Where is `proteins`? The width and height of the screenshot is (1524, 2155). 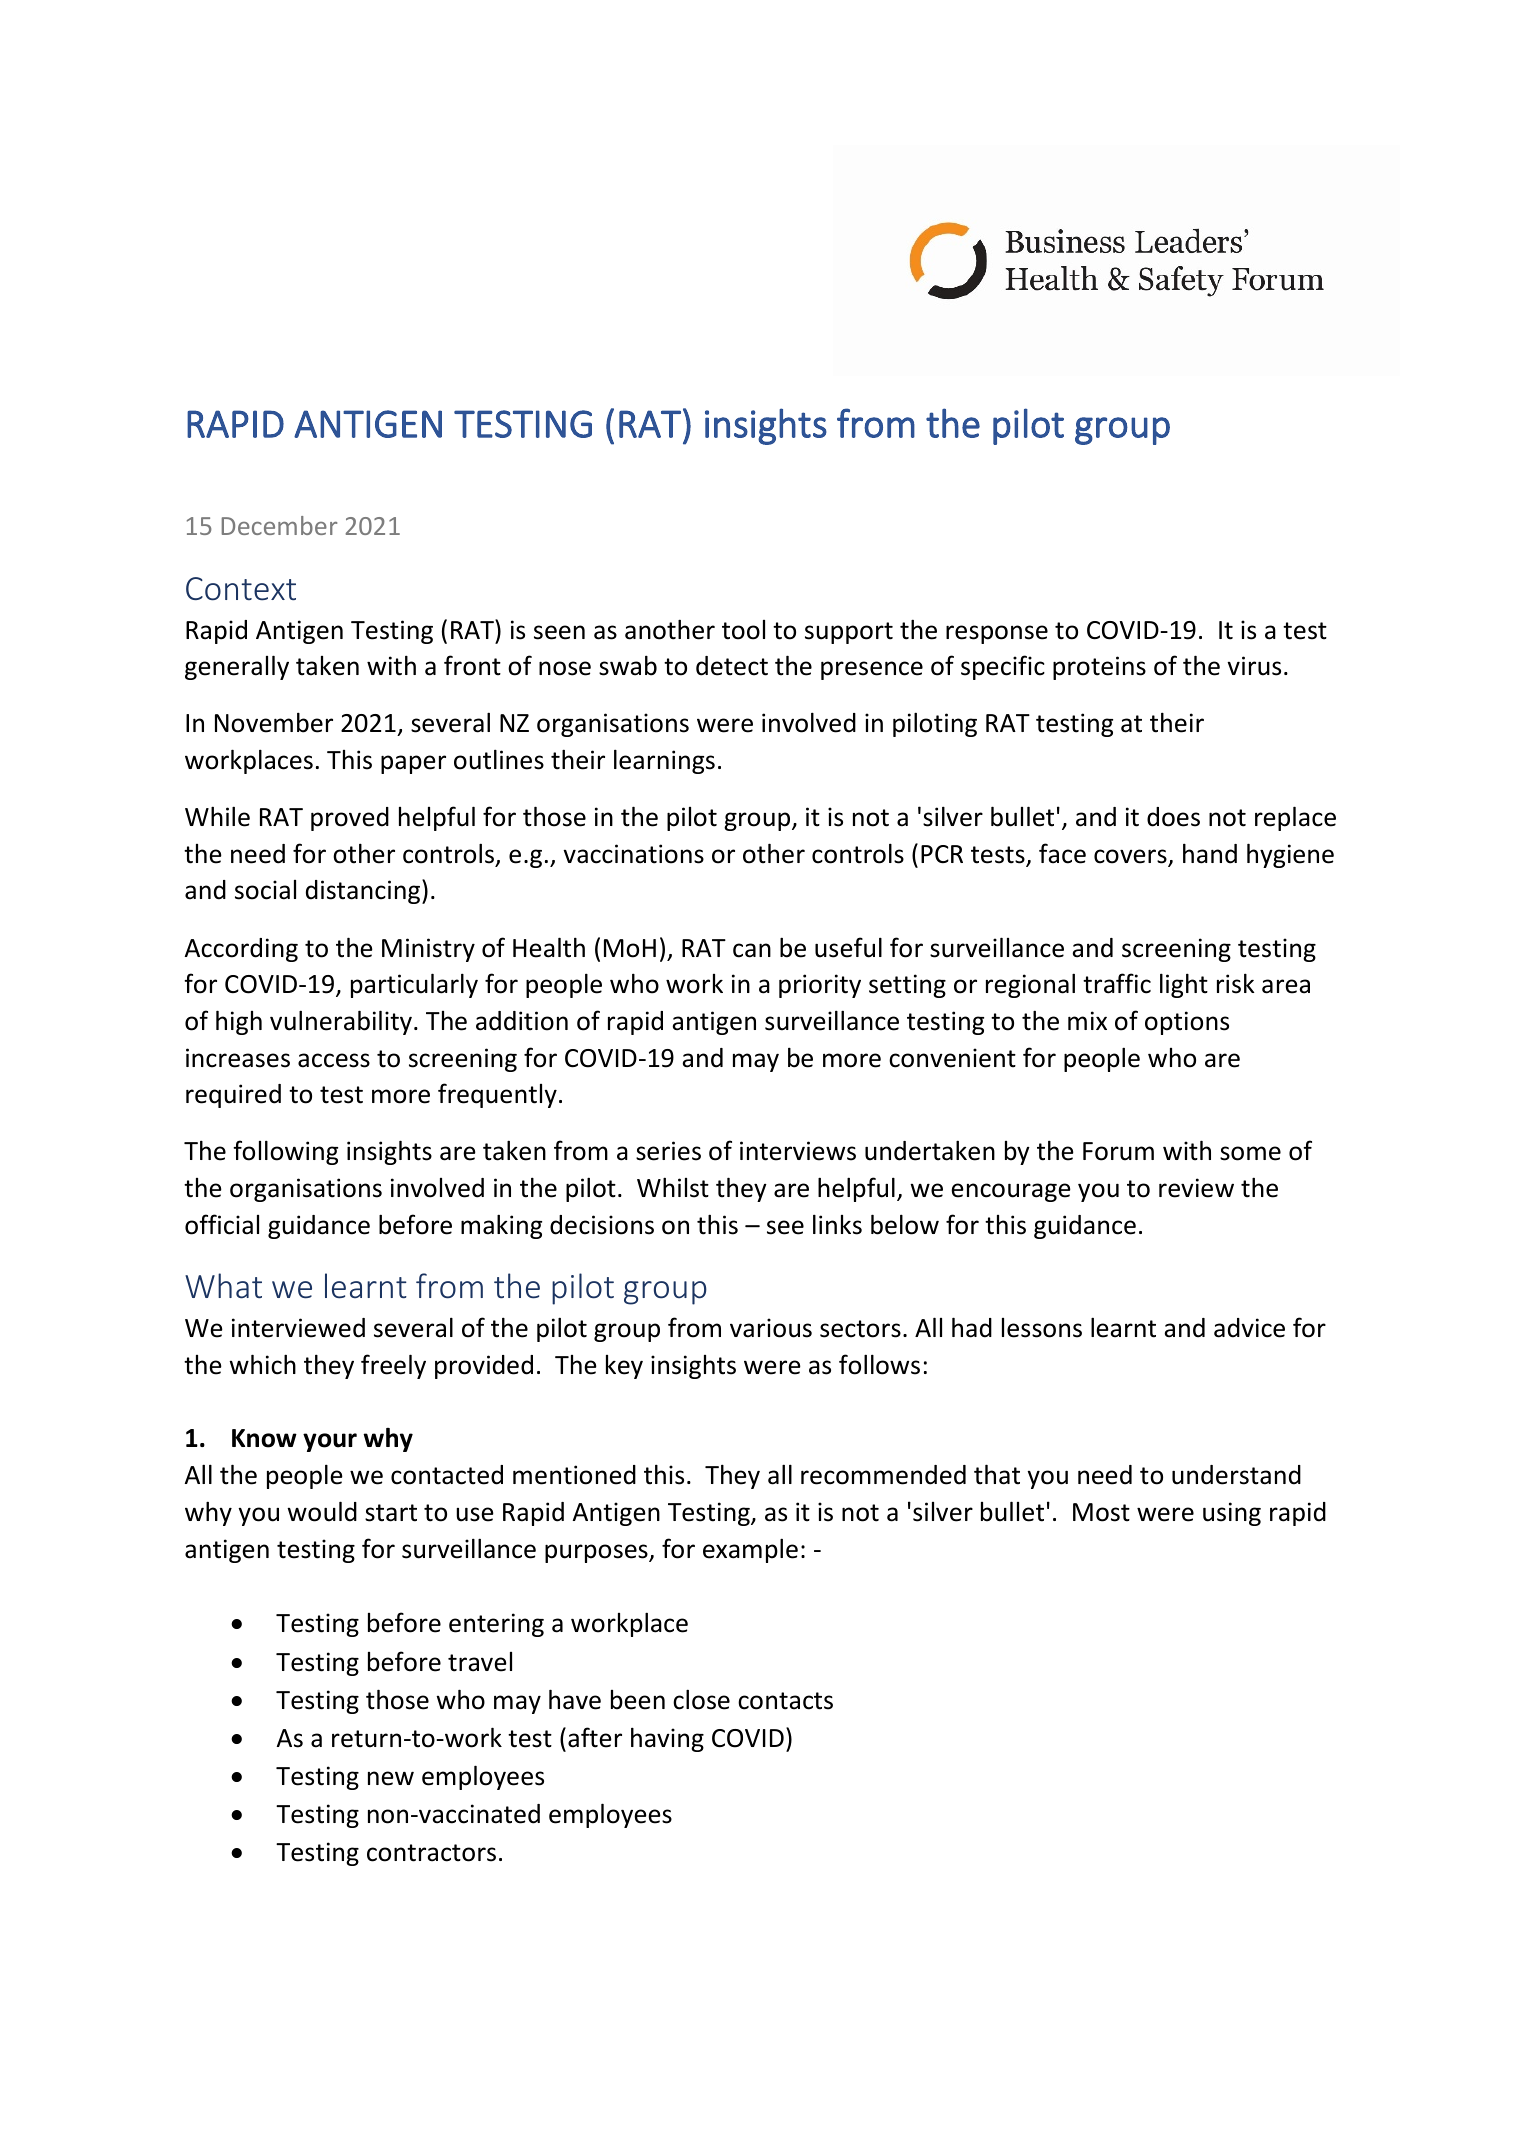 proteins is located at coordinates (1099, 668).
